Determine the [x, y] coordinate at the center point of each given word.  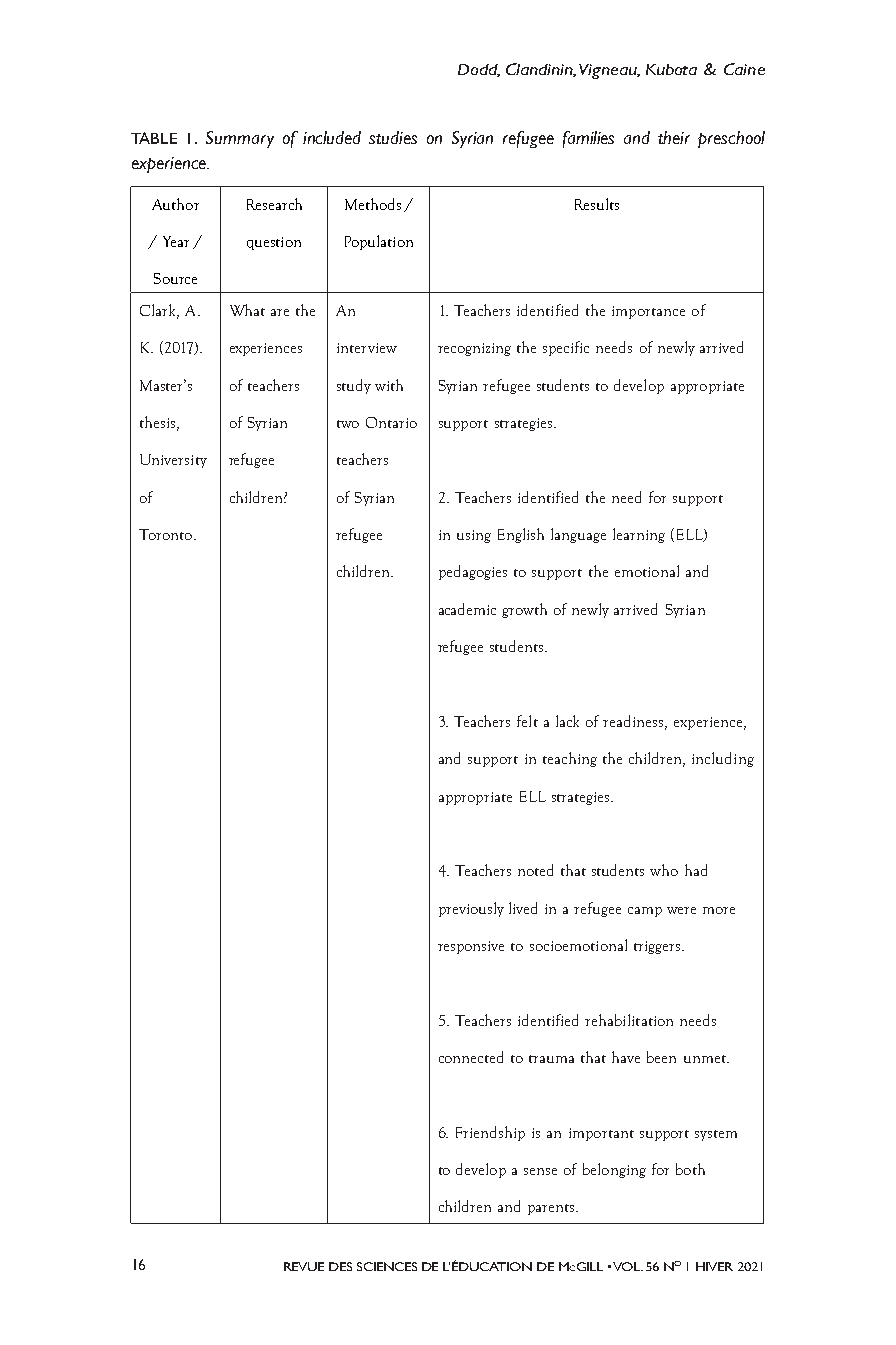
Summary [240, 139]
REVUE [304, 1266]
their [674, 137]
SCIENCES [387, 1266]
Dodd [479, 70]
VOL [628, 1266]
